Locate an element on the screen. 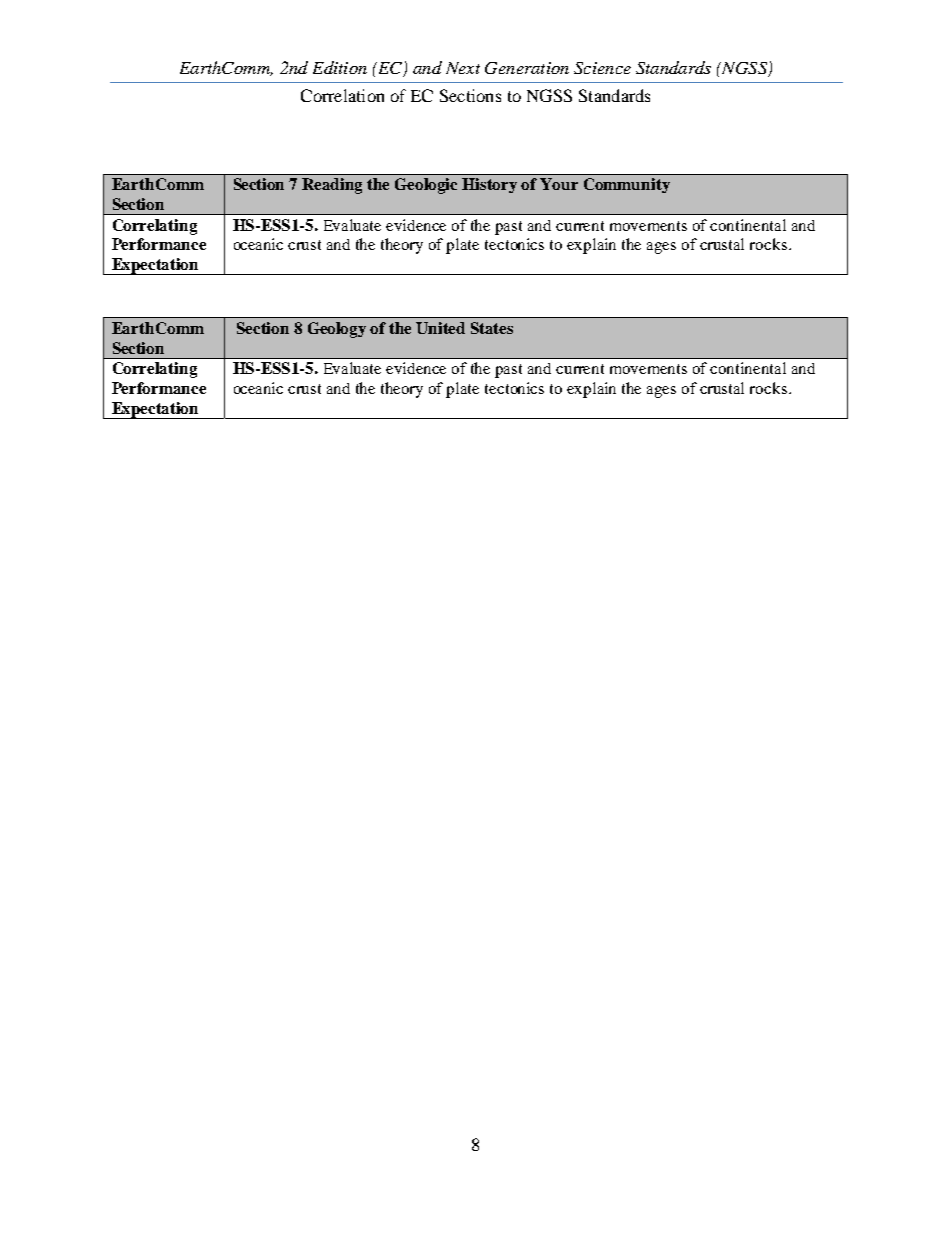 This screenshot has height=1233, width=952. Science is located at coordinates (602, 68).
